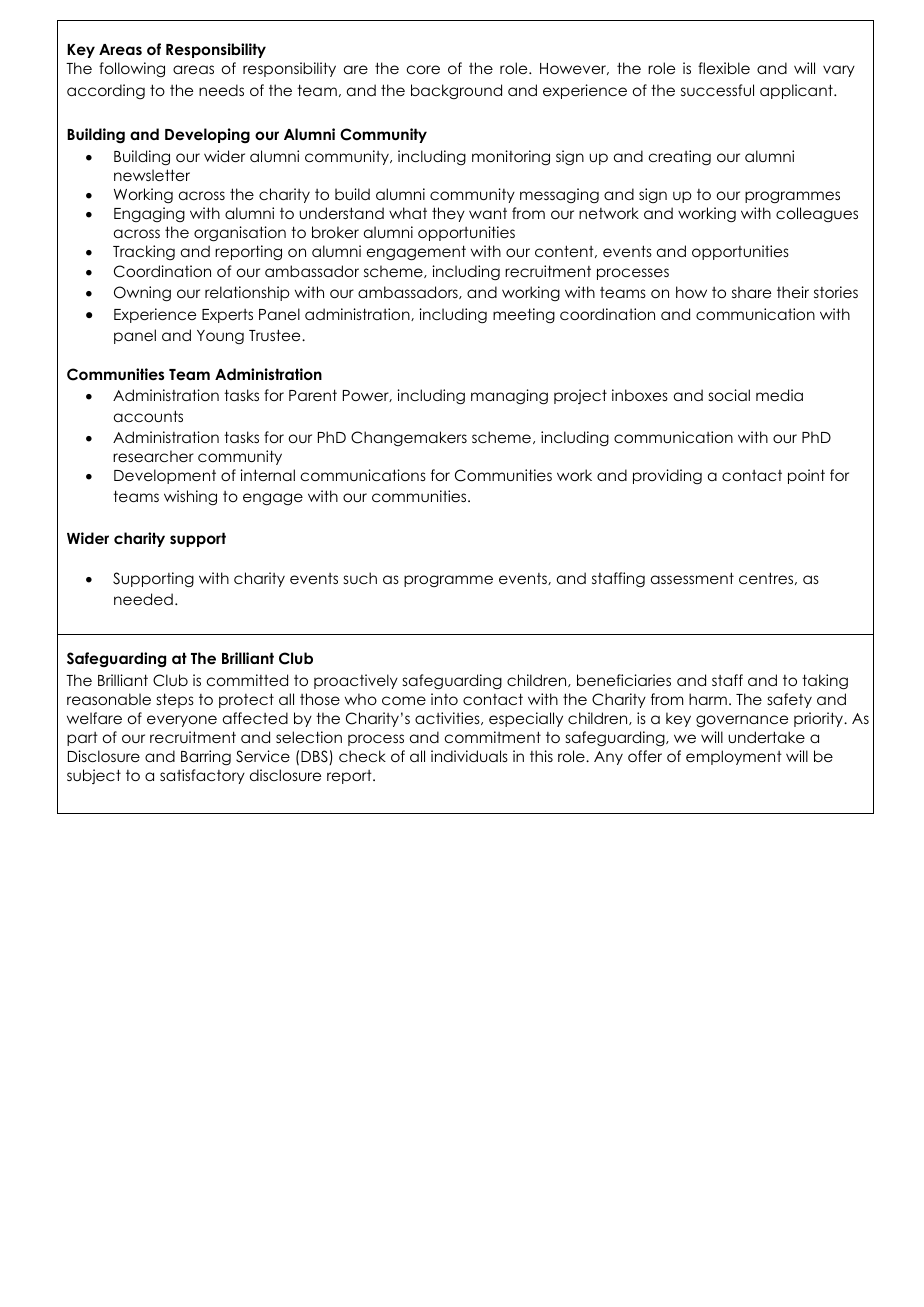  I want to click on share, so click(751, 292).
